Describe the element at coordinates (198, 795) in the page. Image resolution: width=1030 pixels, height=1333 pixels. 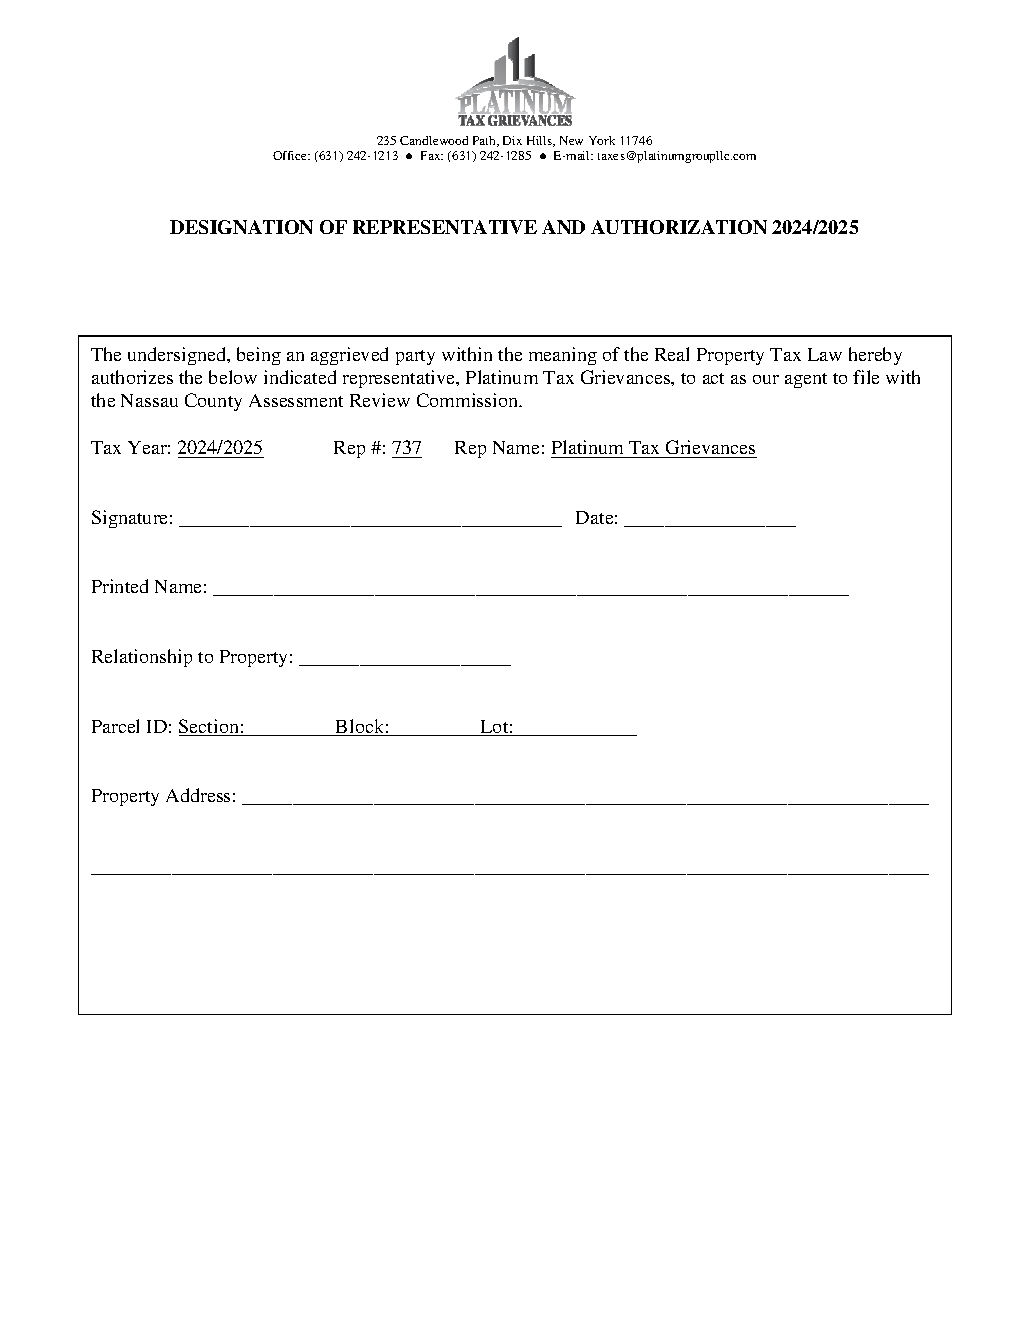
I see `Address` at that location.
